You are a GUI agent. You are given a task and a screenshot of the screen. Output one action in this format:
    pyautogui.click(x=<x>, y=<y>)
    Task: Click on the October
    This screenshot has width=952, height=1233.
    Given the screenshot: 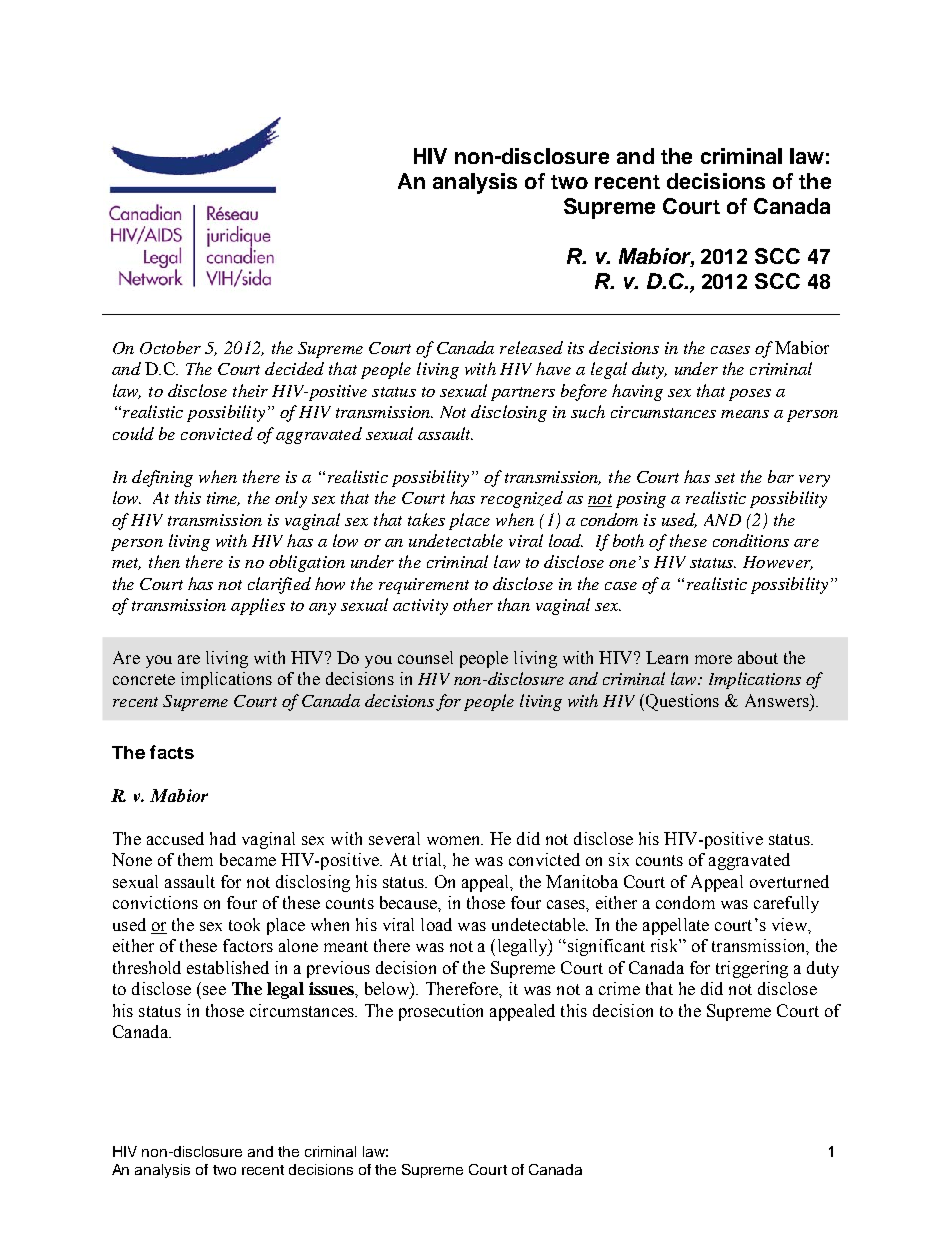 What is the action you would take?
    pyautogui.click(x=170, y=347)
